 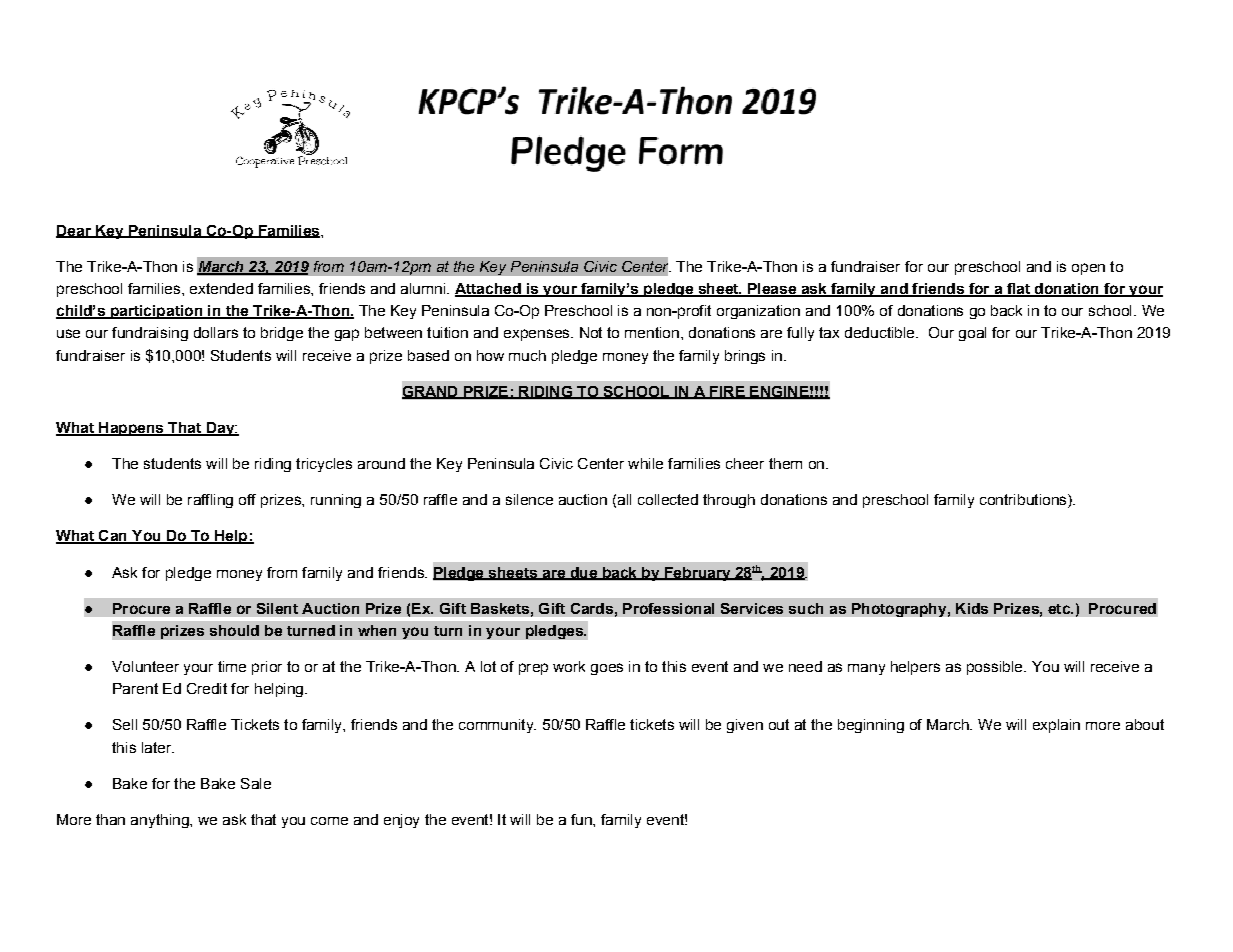 What do you see at coordinates (1088, 269) in the page?
I see `open` at bounding box center [1088, 269].
